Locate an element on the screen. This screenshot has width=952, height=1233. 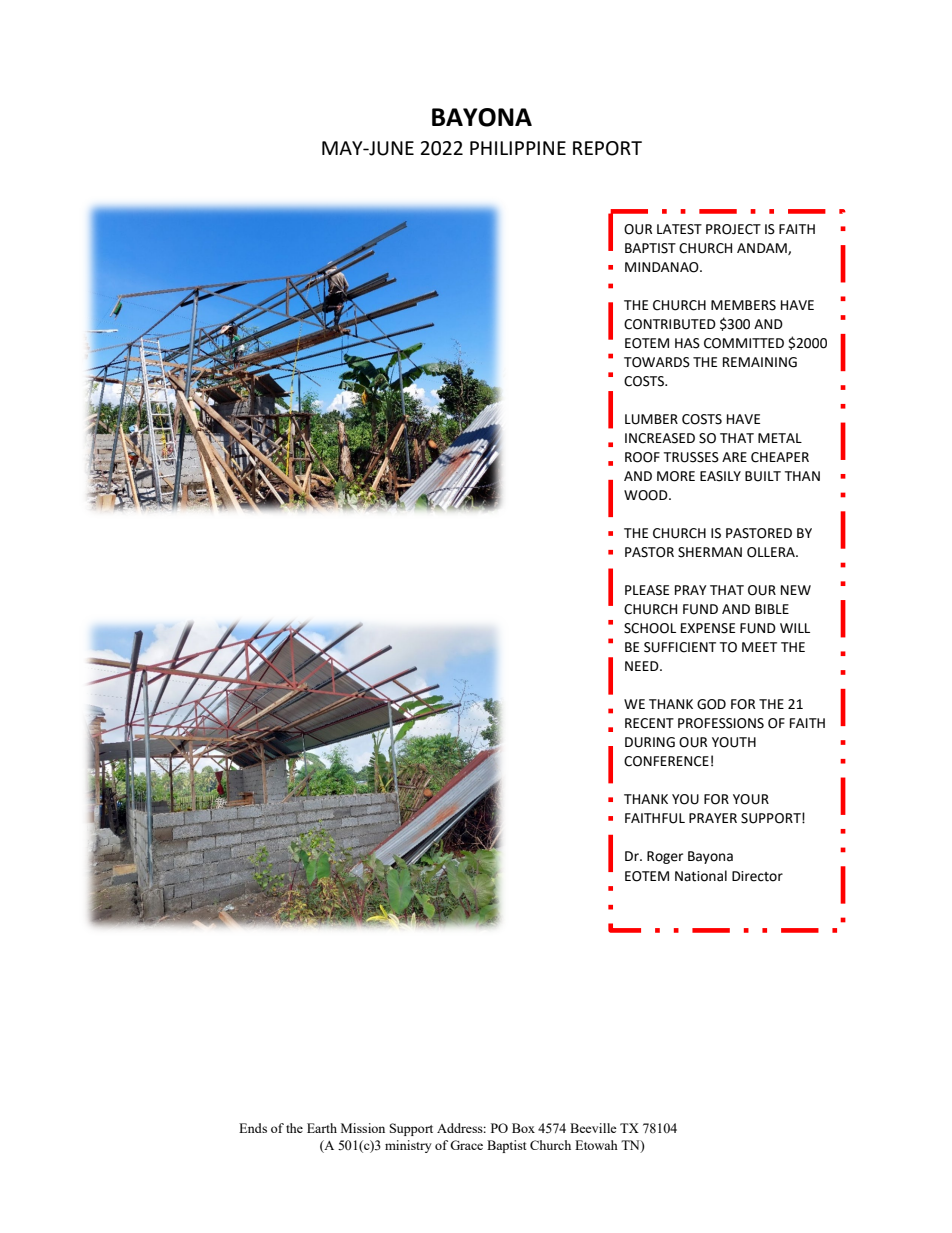
PROJECT is located at coordinates (733, 229).
